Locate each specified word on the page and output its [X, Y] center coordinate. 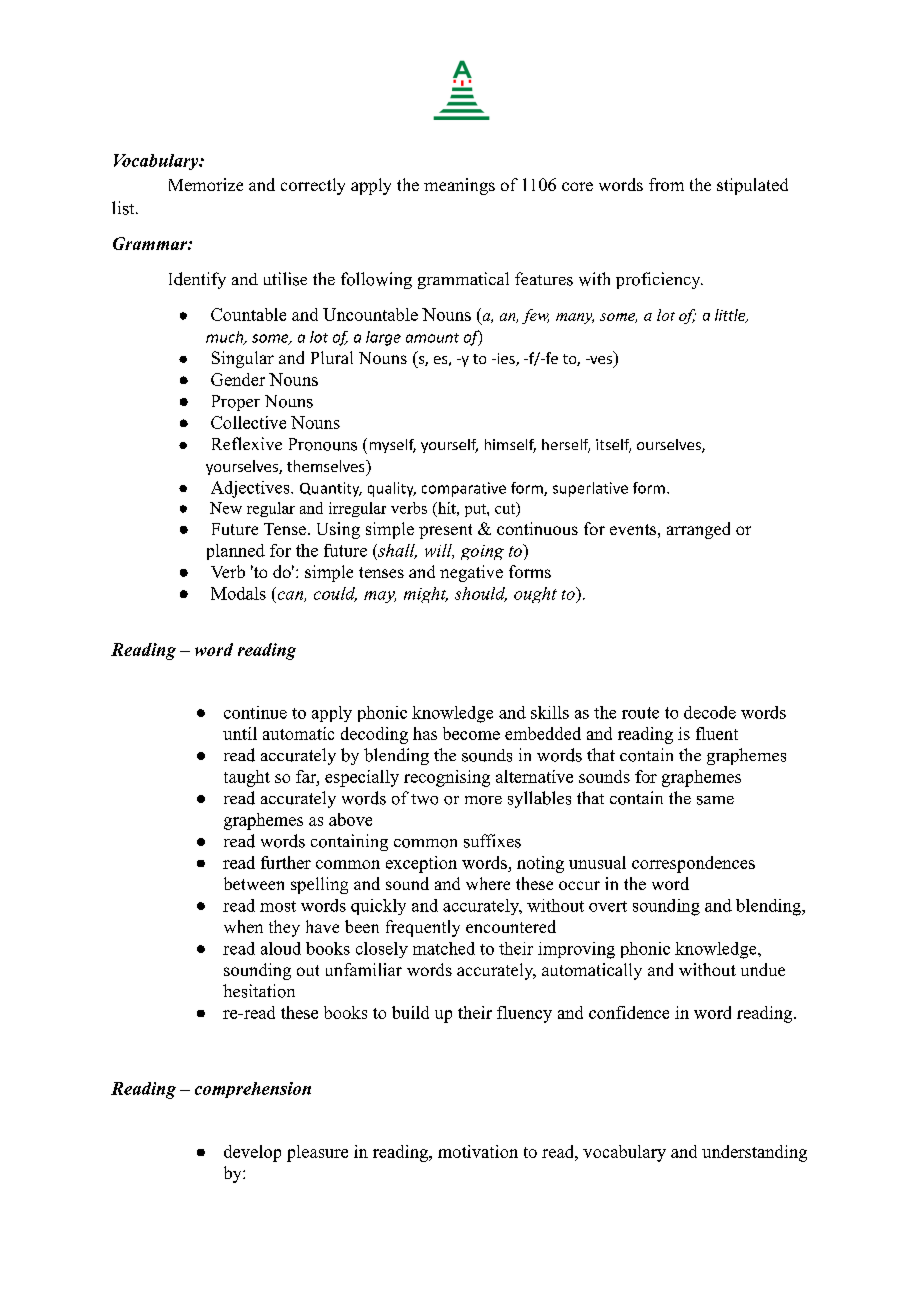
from [666, 184]
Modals [238, 593]
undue [763, 969]
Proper [236, 403]
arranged [698, 530]
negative [471, 573]
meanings [459, 186]
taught [247, 778]
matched [444, 948]
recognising [447, 778]
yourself [449, 446]
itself [613, 446]
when [243, 926]
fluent [717, 733]
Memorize [206, 184]
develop [252, 1153]
